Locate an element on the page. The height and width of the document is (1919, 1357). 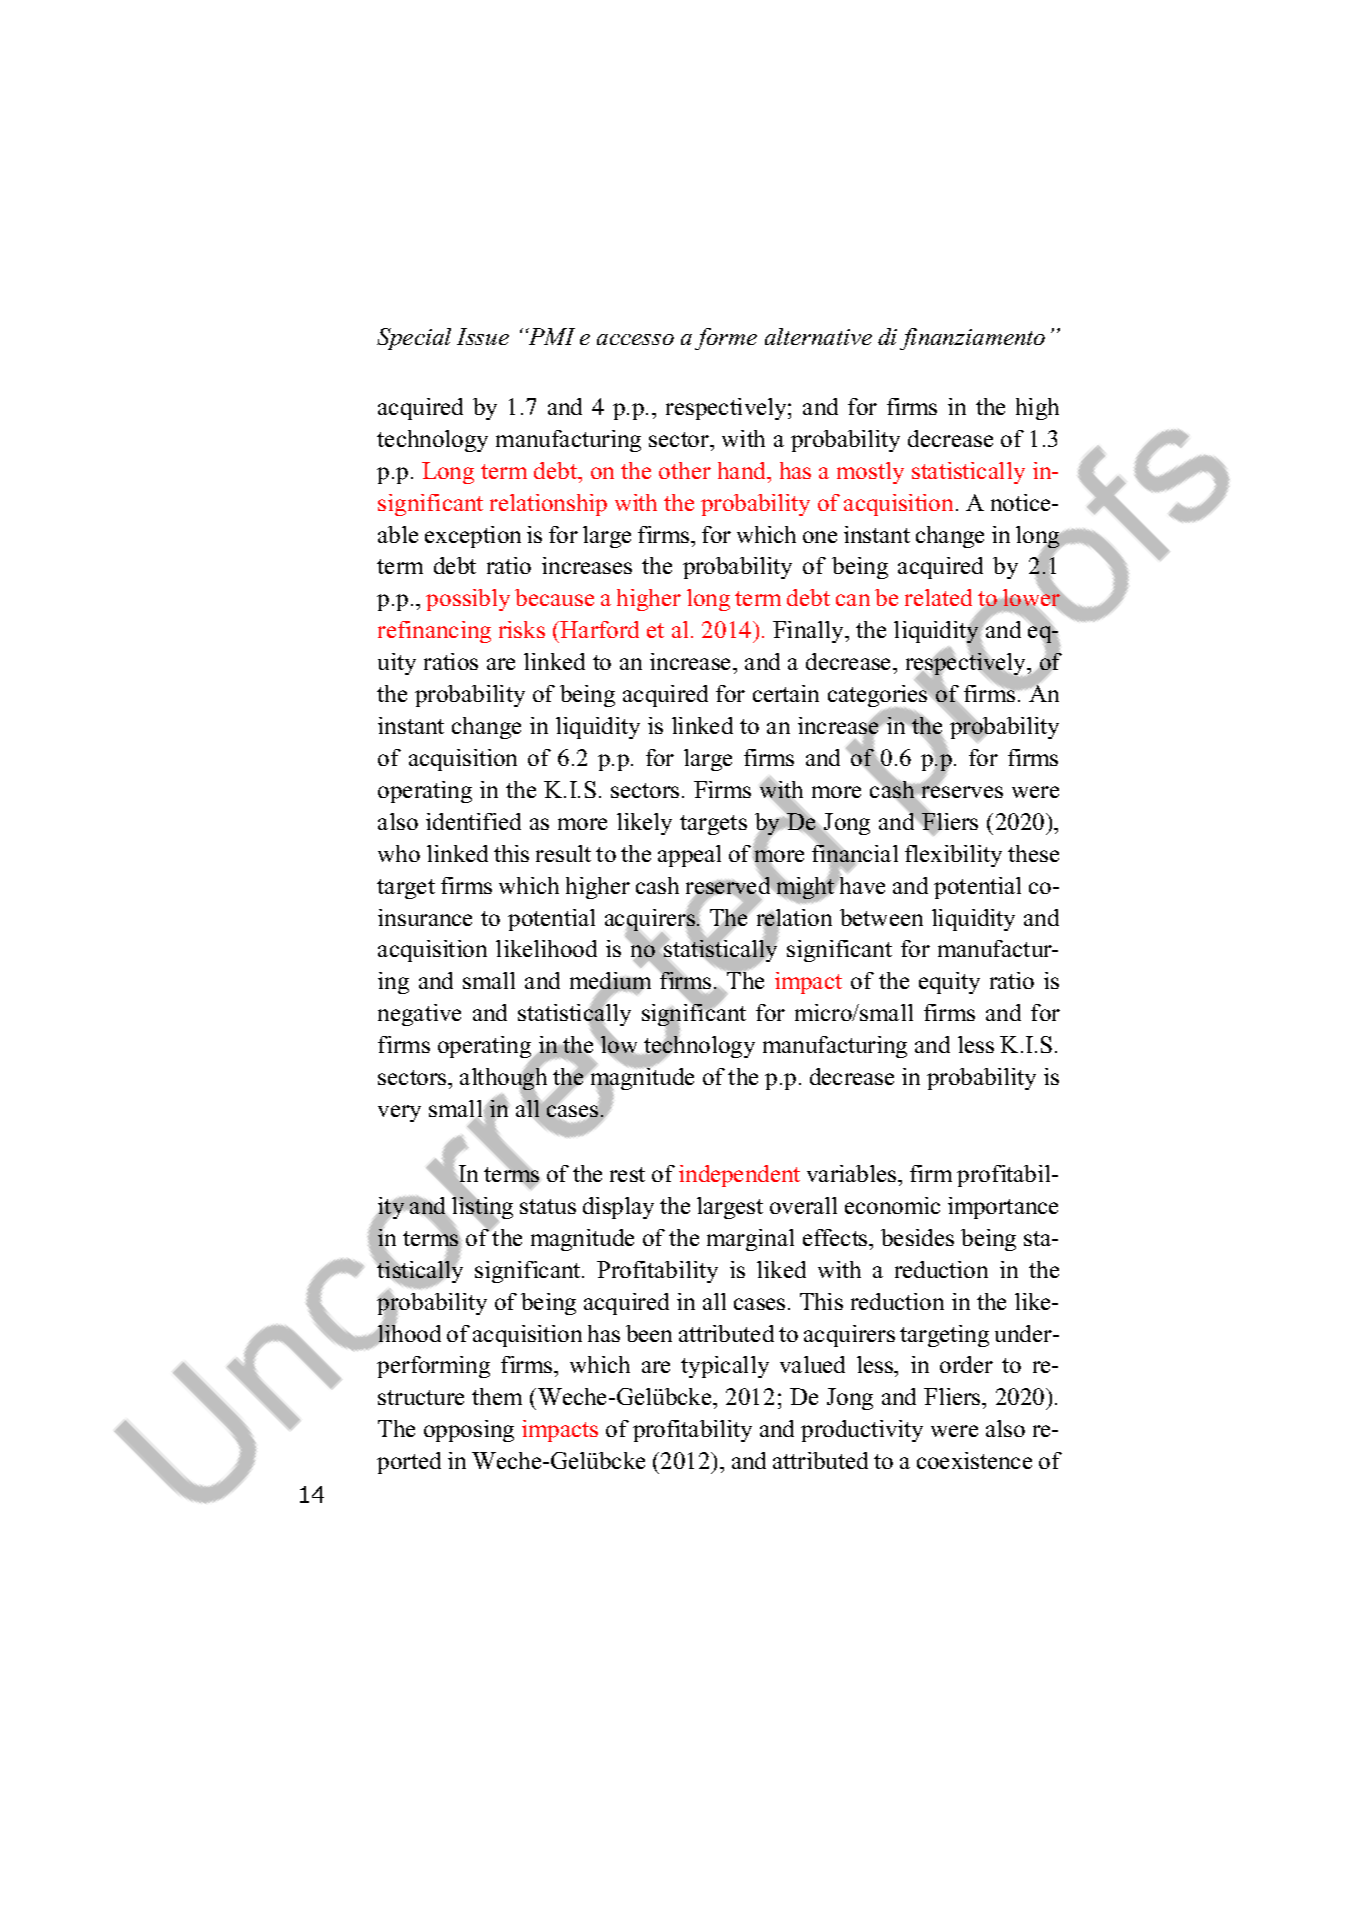
Finally is located at coordinates (810, 632).
